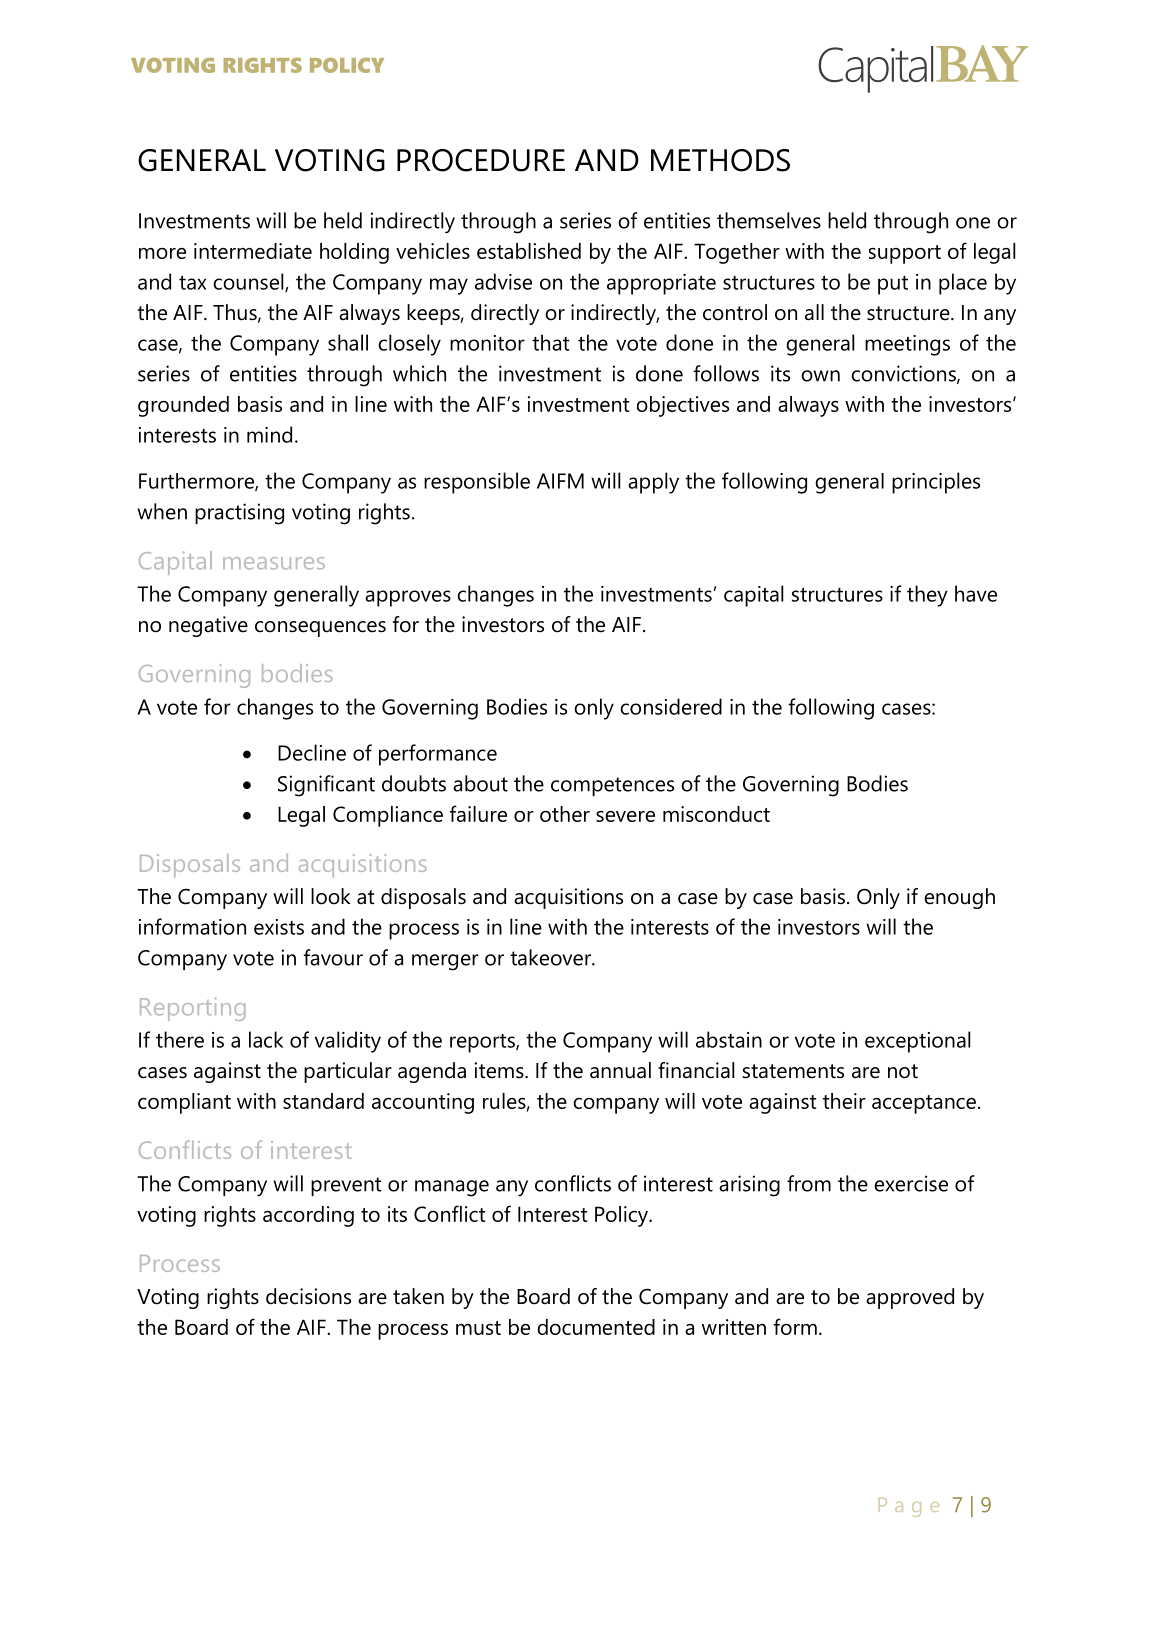 The height and width of the page is (1632, 1154). What do you see at coordinates (529, 251) in the page?
I see `established` at bounding box center [529, 251].
